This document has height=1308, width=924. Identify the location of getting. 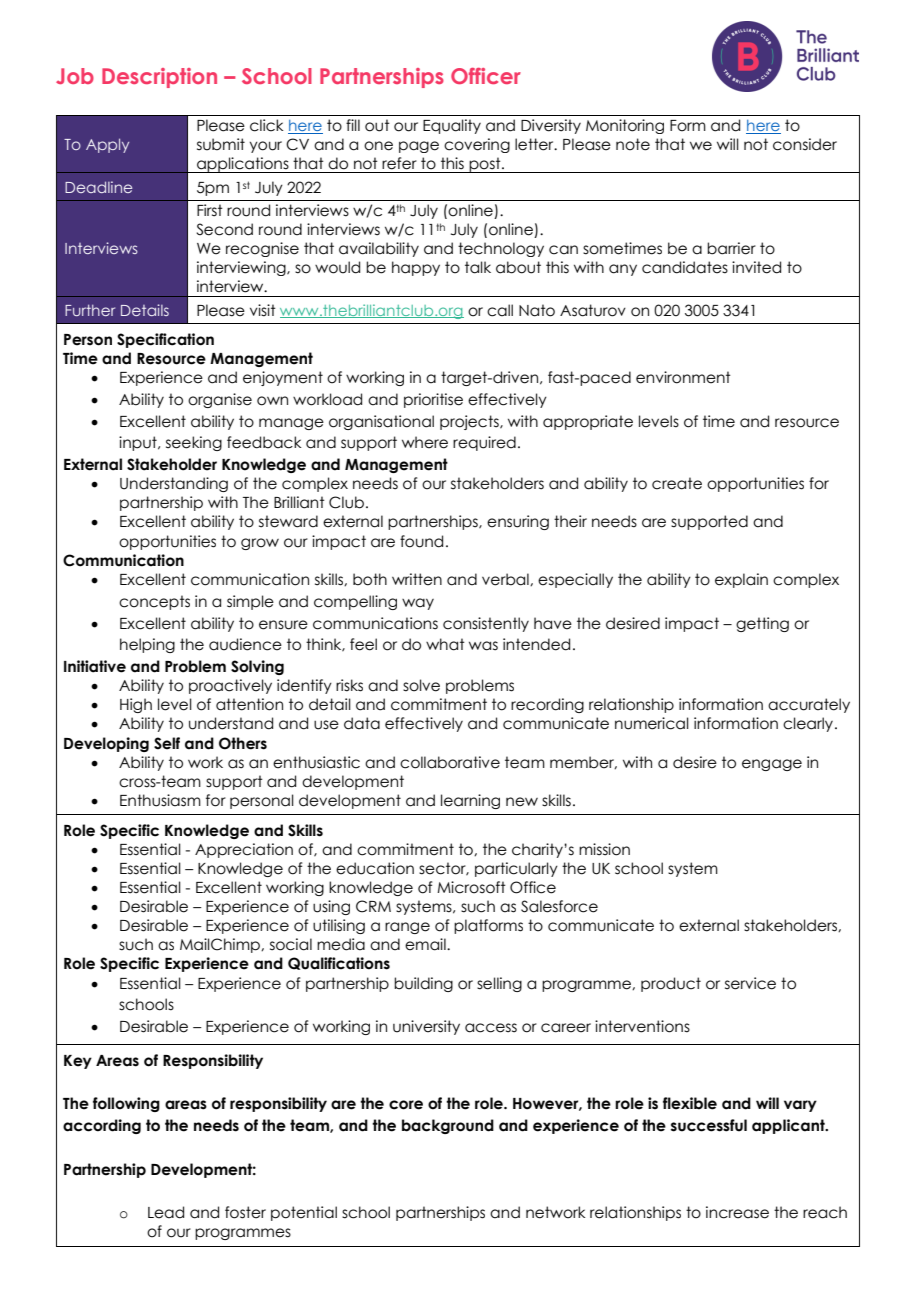
(762, 624).
